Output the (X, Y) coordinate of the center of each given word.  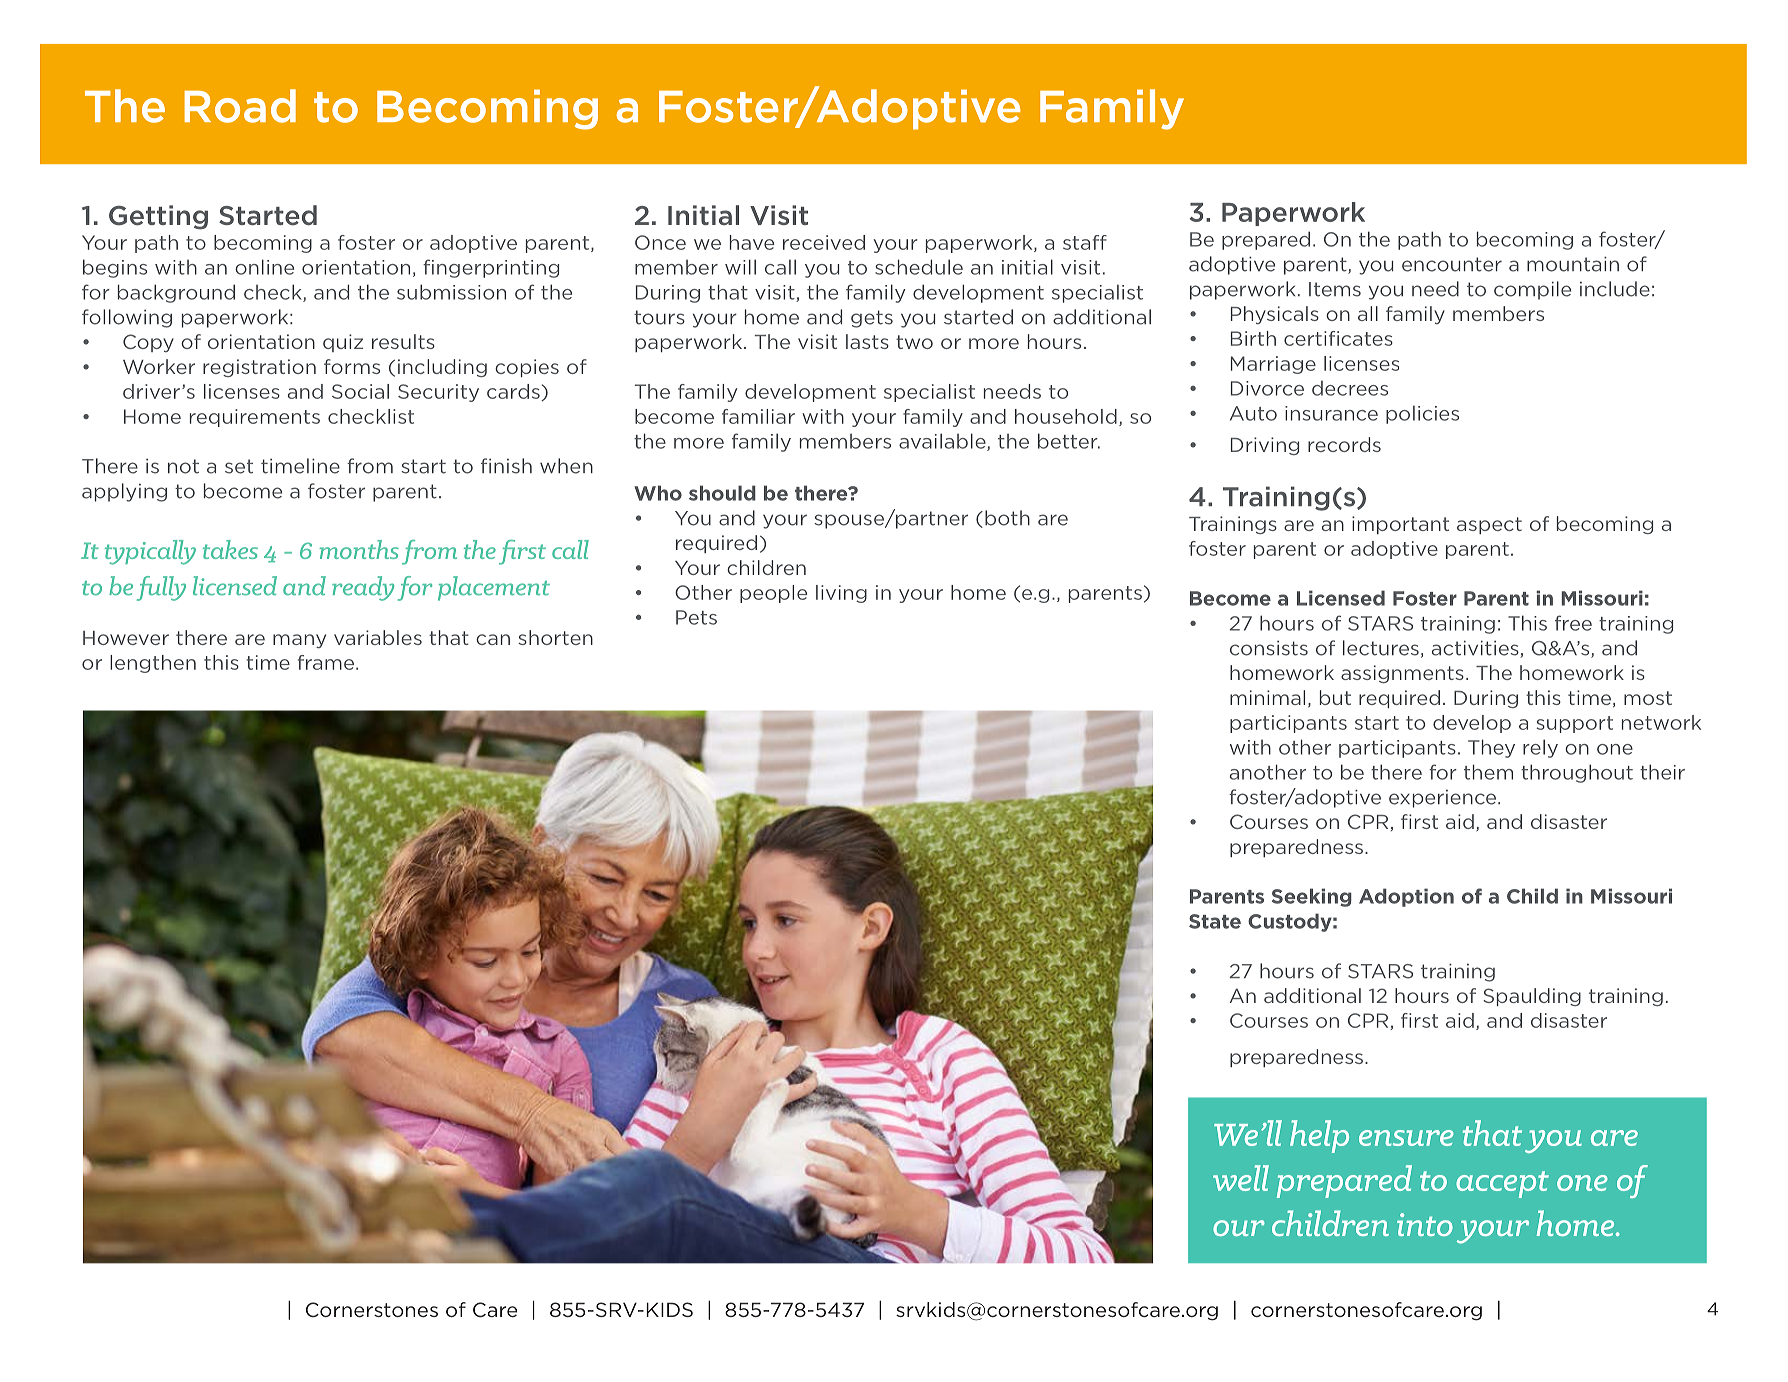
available (943, 442)
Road (240, 106)
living (841, 594)
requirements (255, 418)
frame (327, 662)
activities (1476, 649)
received (824, 242)
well (1241, 1178)
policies (1422, 414)
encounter (1452, 264)
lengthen (153, 664)
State (1215, 921)
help (1319, 1136)
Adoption (1406, 897)
